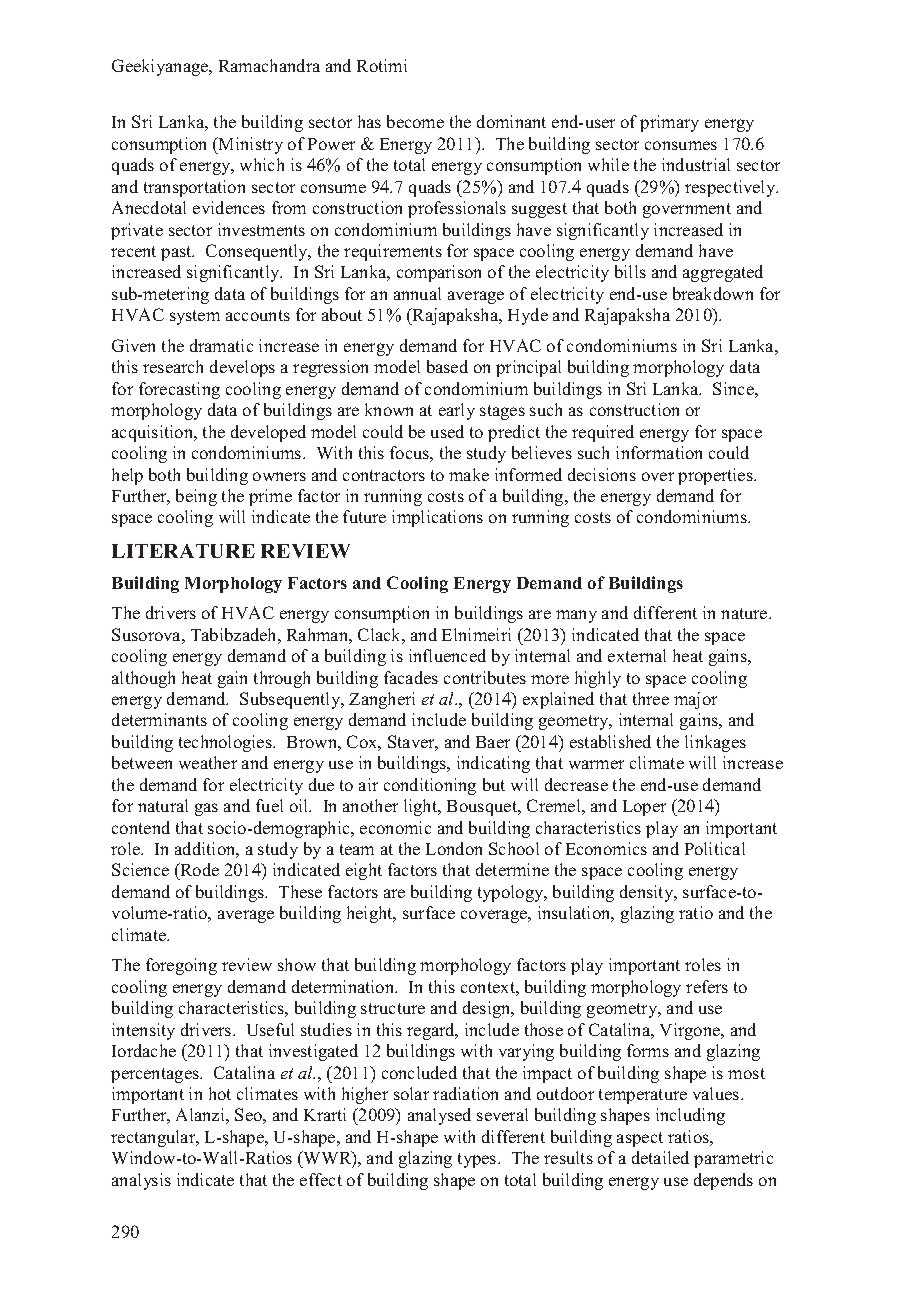  I want to click on become, so click(415, 121).
